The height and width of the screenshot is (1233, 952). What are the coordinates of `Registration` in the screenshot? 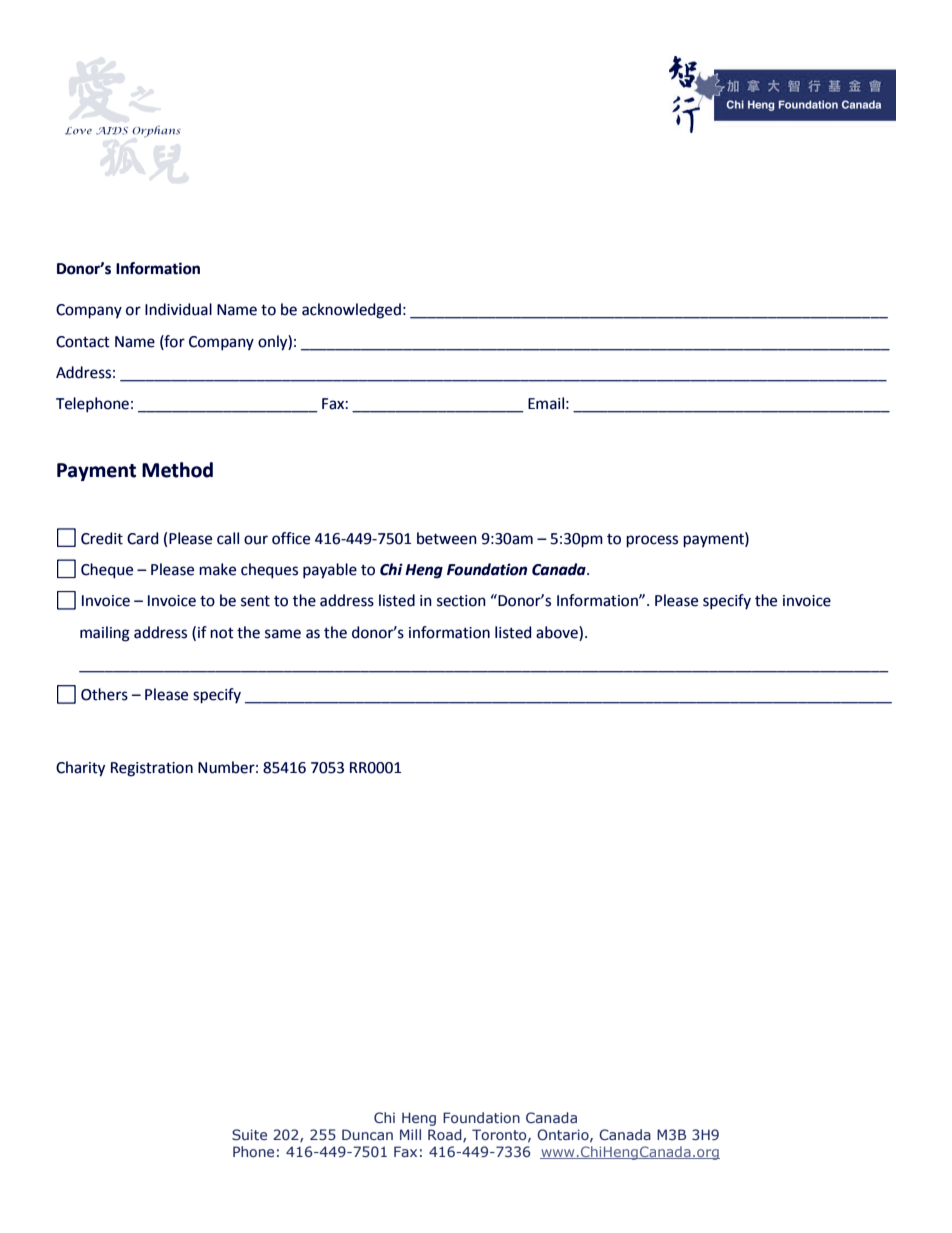 It's located at (152, 769).
